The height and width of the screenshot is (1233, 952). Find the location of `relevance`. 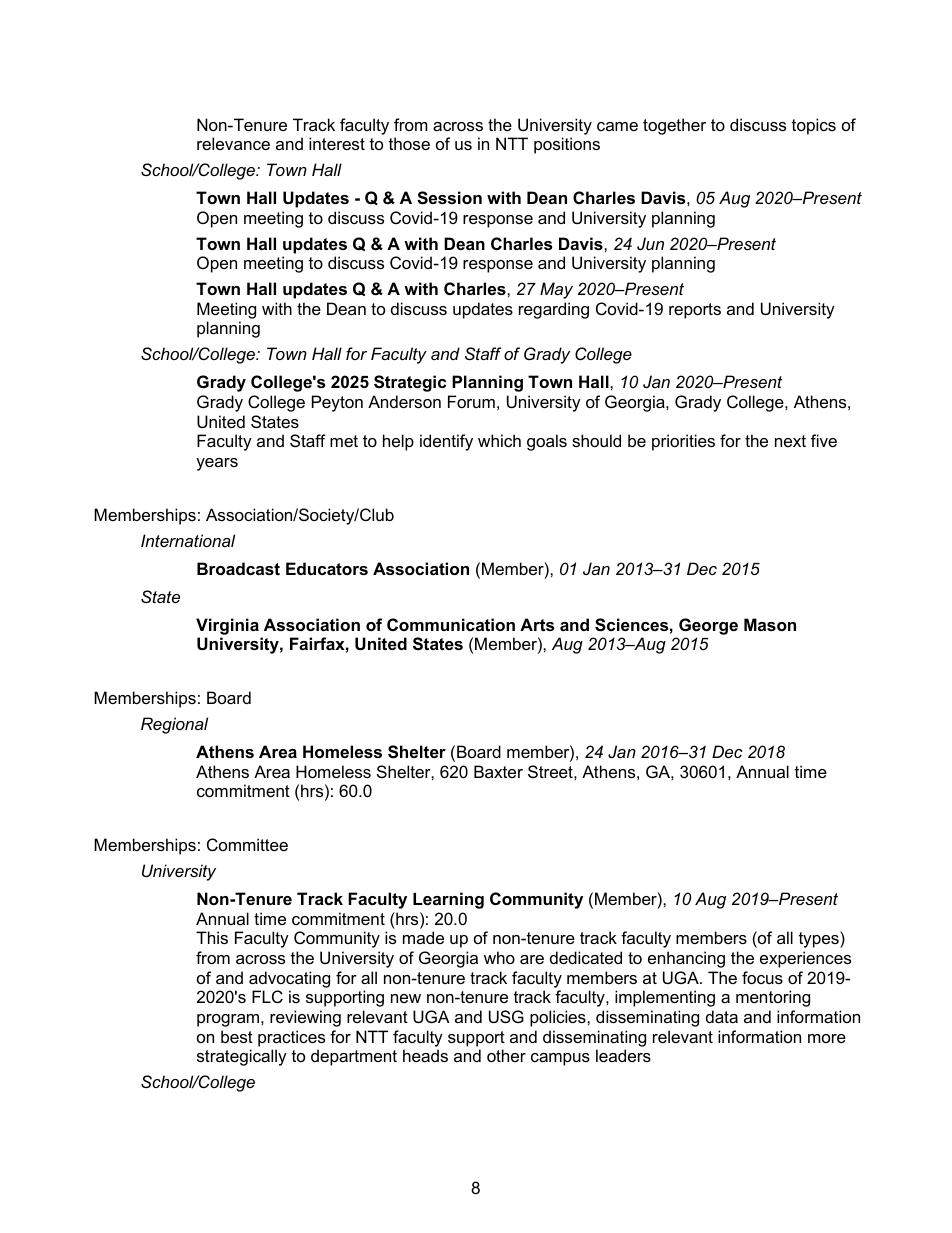

relevance is located at coordinates (233, 143).
